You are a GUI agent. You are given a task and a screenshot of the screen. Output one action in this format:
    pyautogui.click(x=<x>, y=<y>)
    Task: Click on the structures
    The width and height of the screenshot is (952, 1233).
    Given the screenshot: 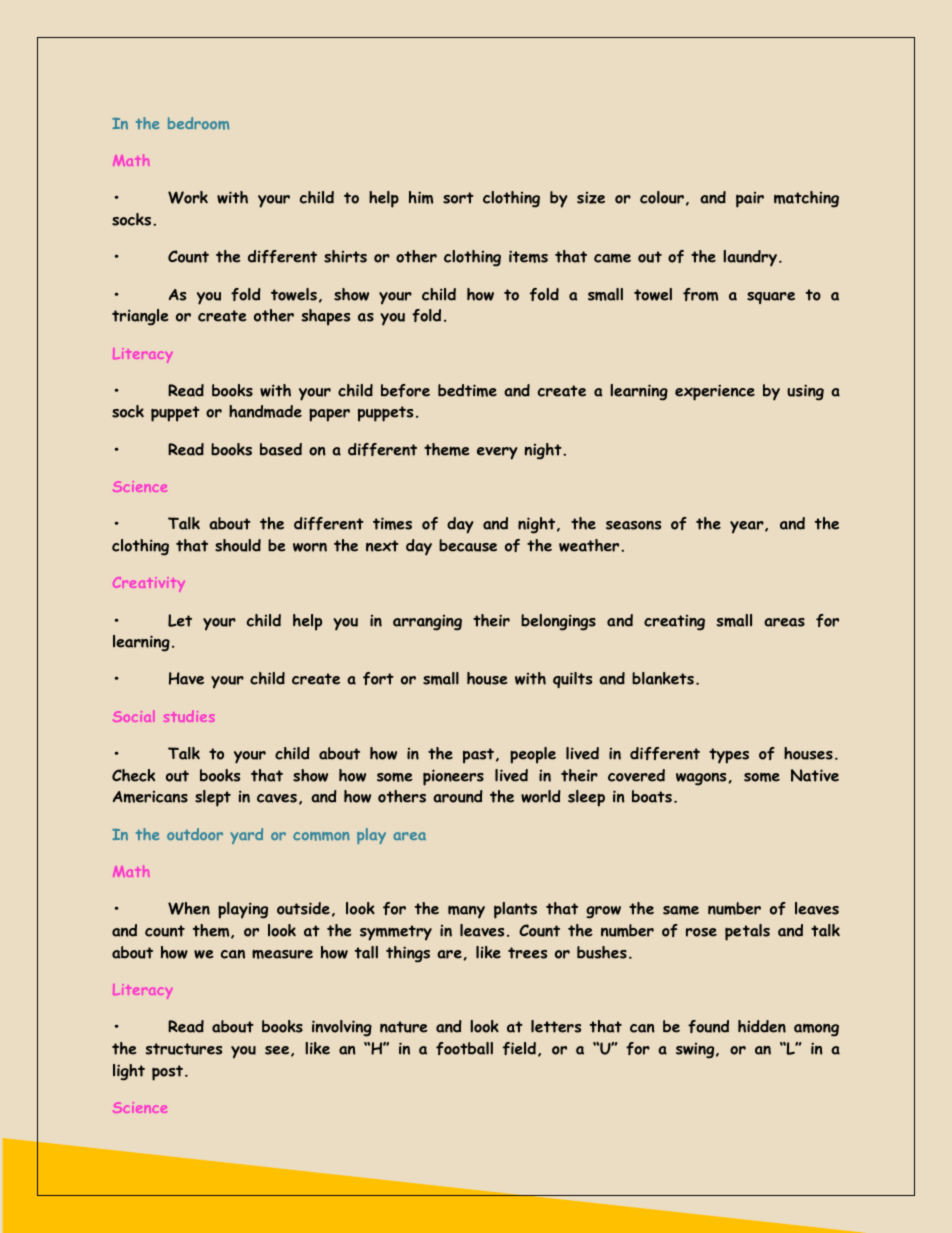 What is the action you would take?
    pyautogui.click(x=184, y=1049)
